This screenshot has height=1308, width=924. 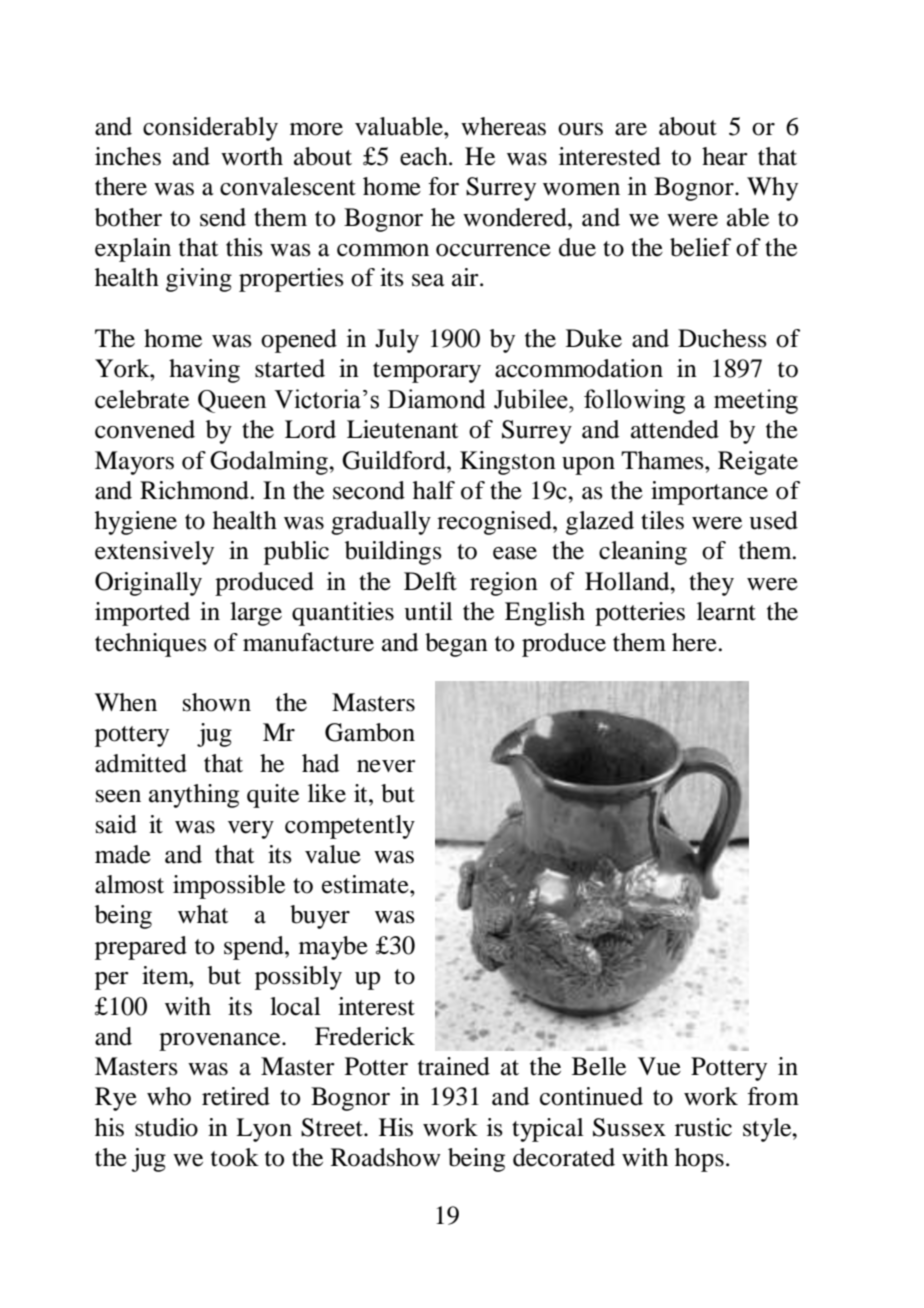 I want to click on began, so click(x=456, y=645).
